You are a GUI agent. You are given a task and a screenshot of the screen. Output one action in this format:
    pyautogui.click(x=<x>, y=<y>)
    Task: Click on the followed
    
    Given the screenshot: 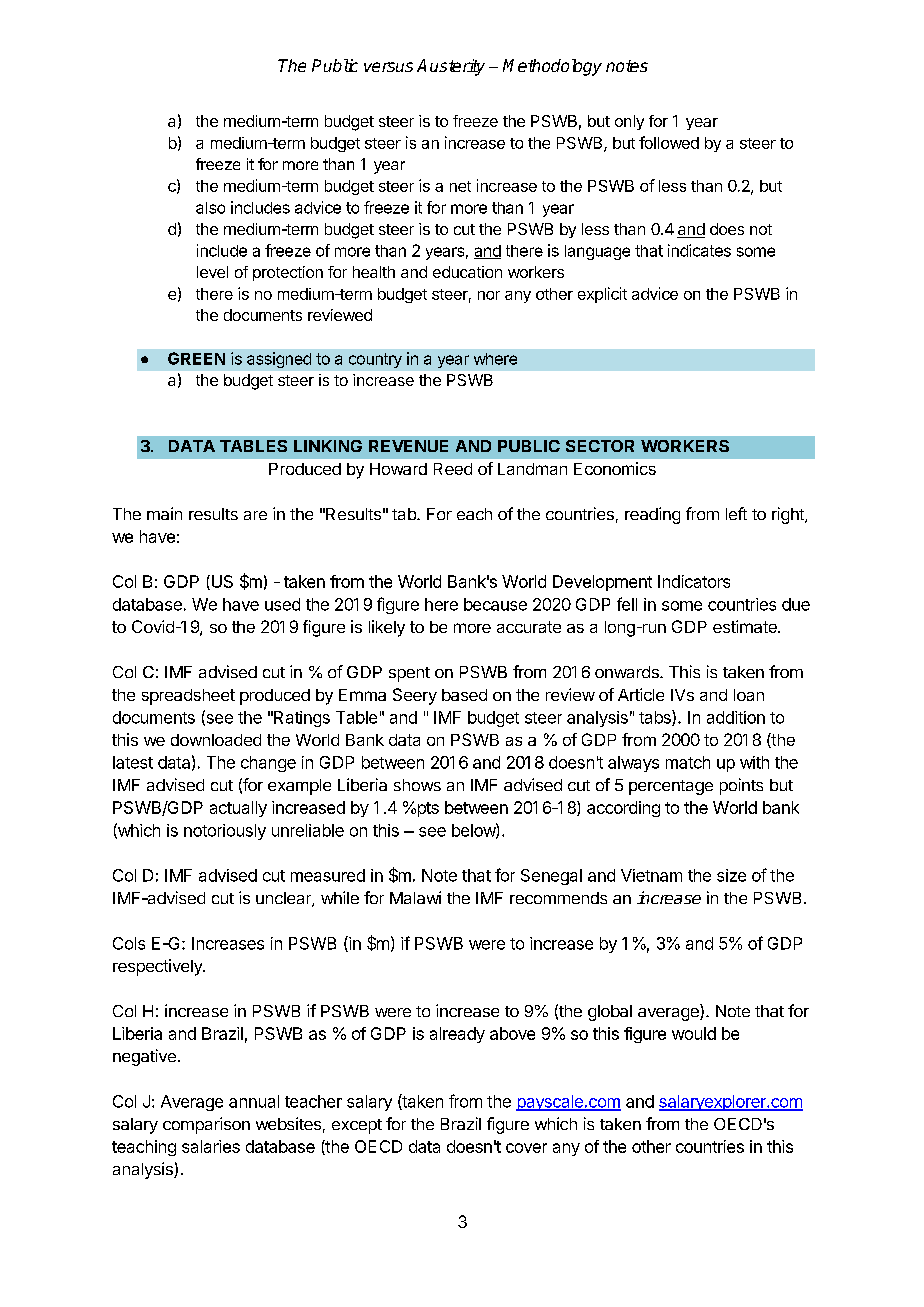 What is the action you would take?
    pyautogui.click(x=669, y=142)
